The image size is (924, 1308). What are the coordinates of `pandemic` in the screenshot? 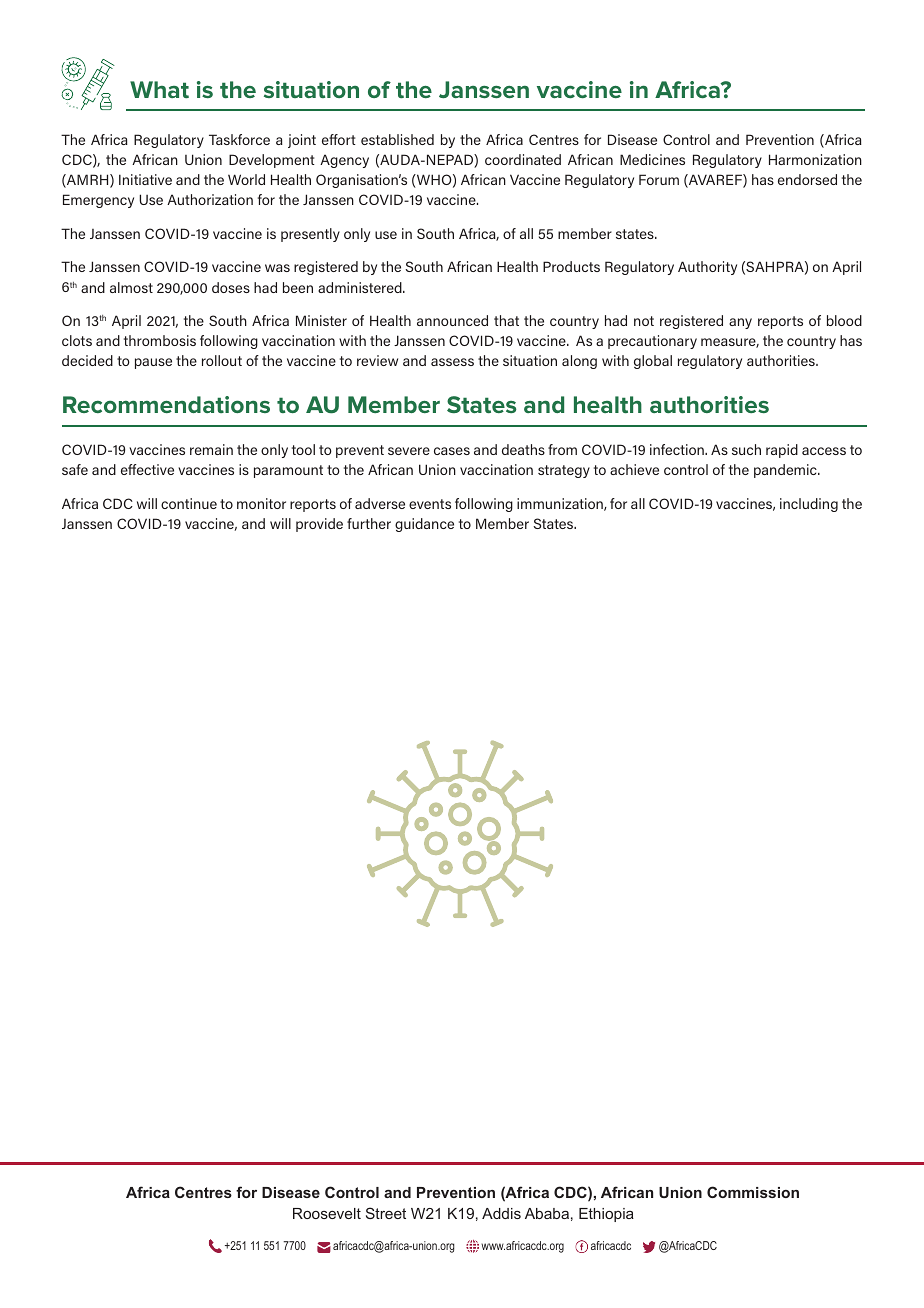 It's located at (786, 471).
